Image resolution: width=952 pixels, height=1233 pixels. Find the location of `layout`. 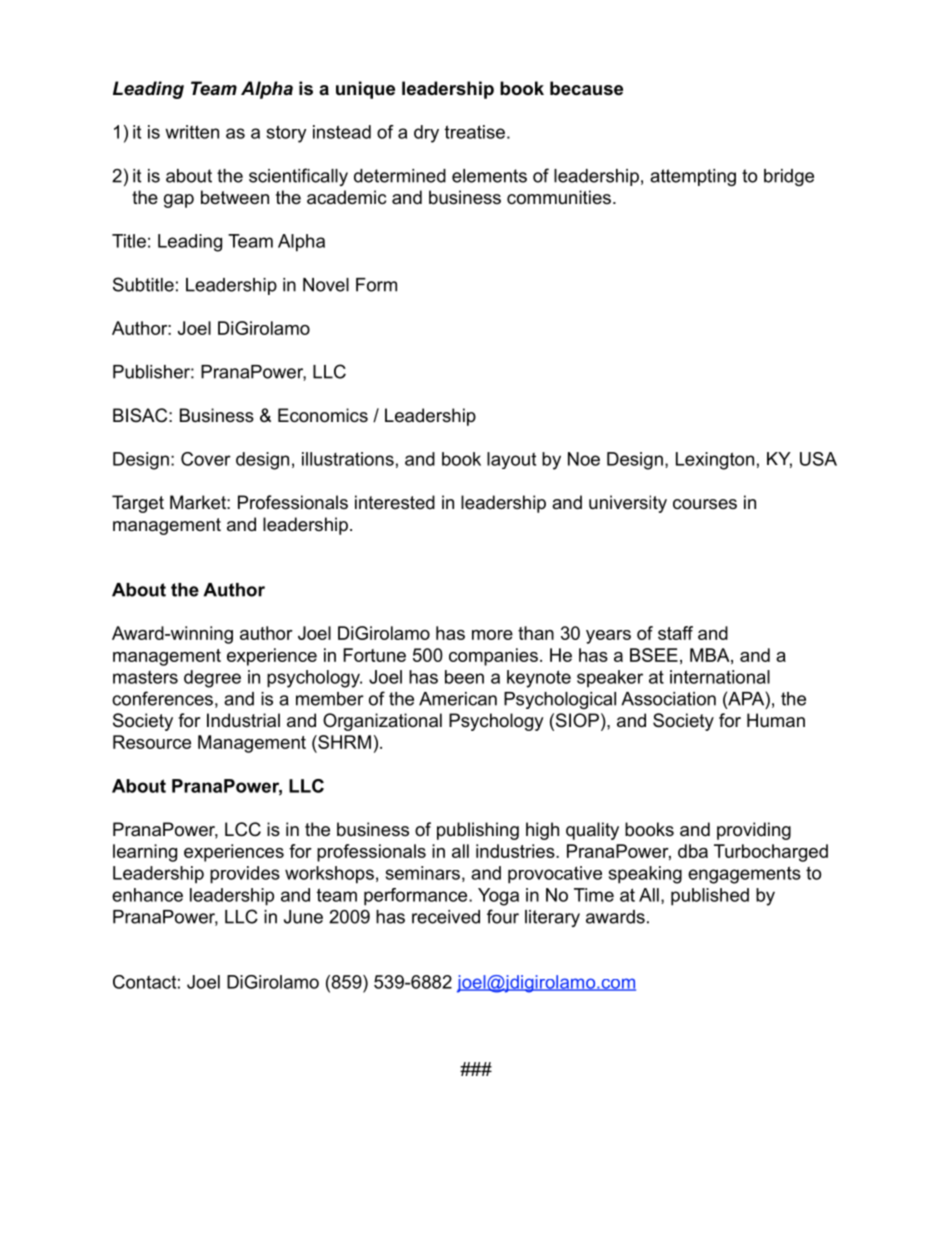

layout is located at coordinates (511, 460).
